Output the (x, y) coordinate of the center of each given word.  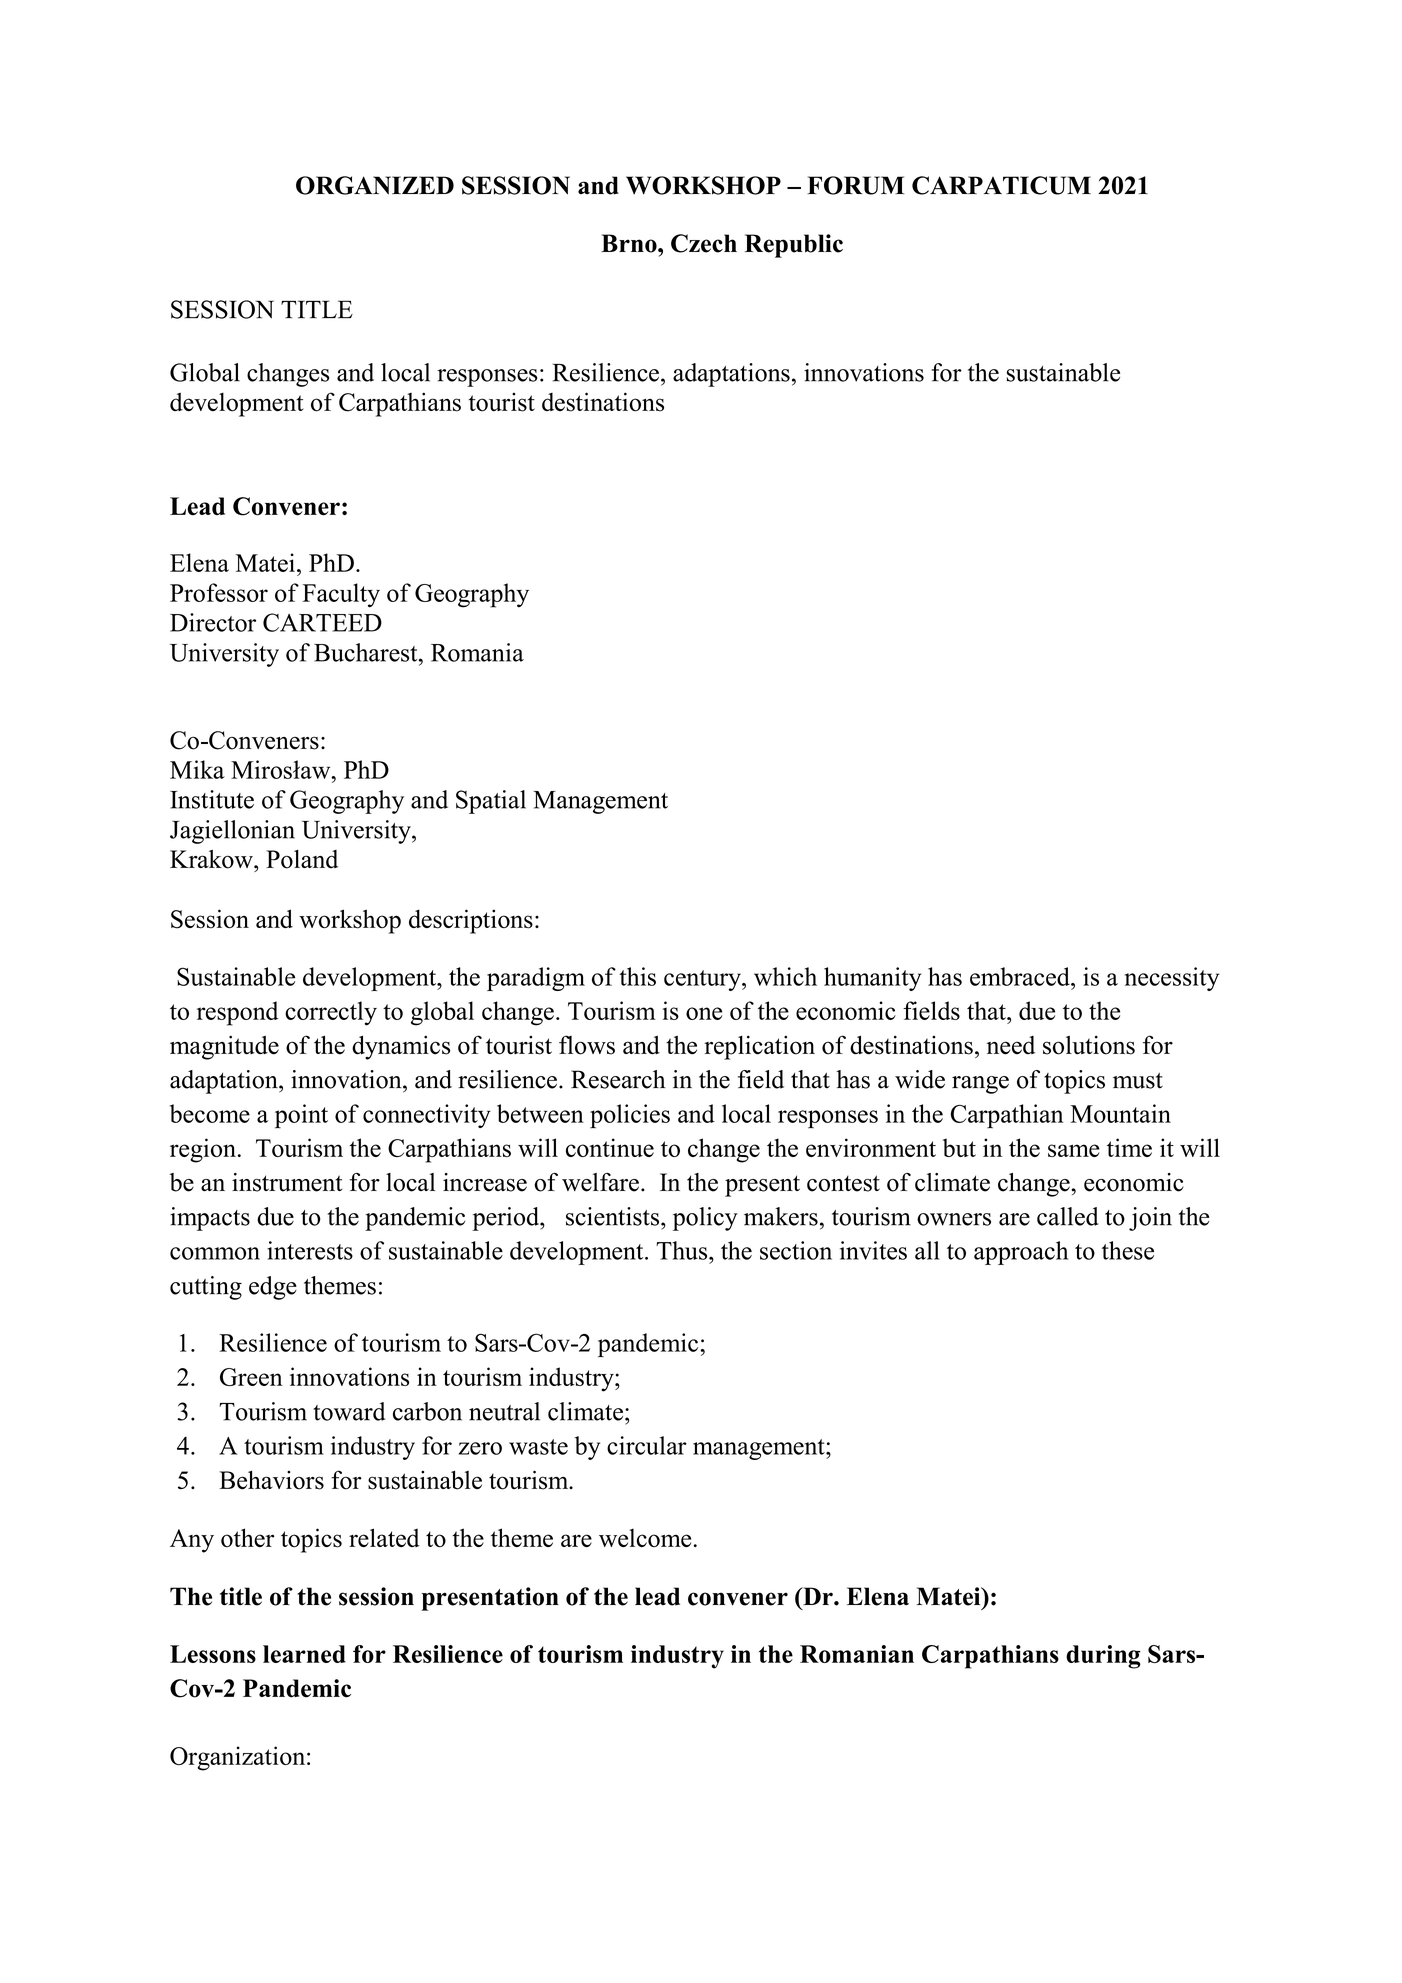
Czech (704, 243)
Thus (683, 1250)
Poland (302, 859)
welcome (646, 1537)
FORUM (855, 185)
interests (310, 1250)
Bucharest (367, 652)
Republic (794, 246)
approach (1021, 1253)
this (637, 976)
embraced (1021, 976)
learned (304, 1654)
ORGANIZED (375, 185)
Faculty (341, 595)
